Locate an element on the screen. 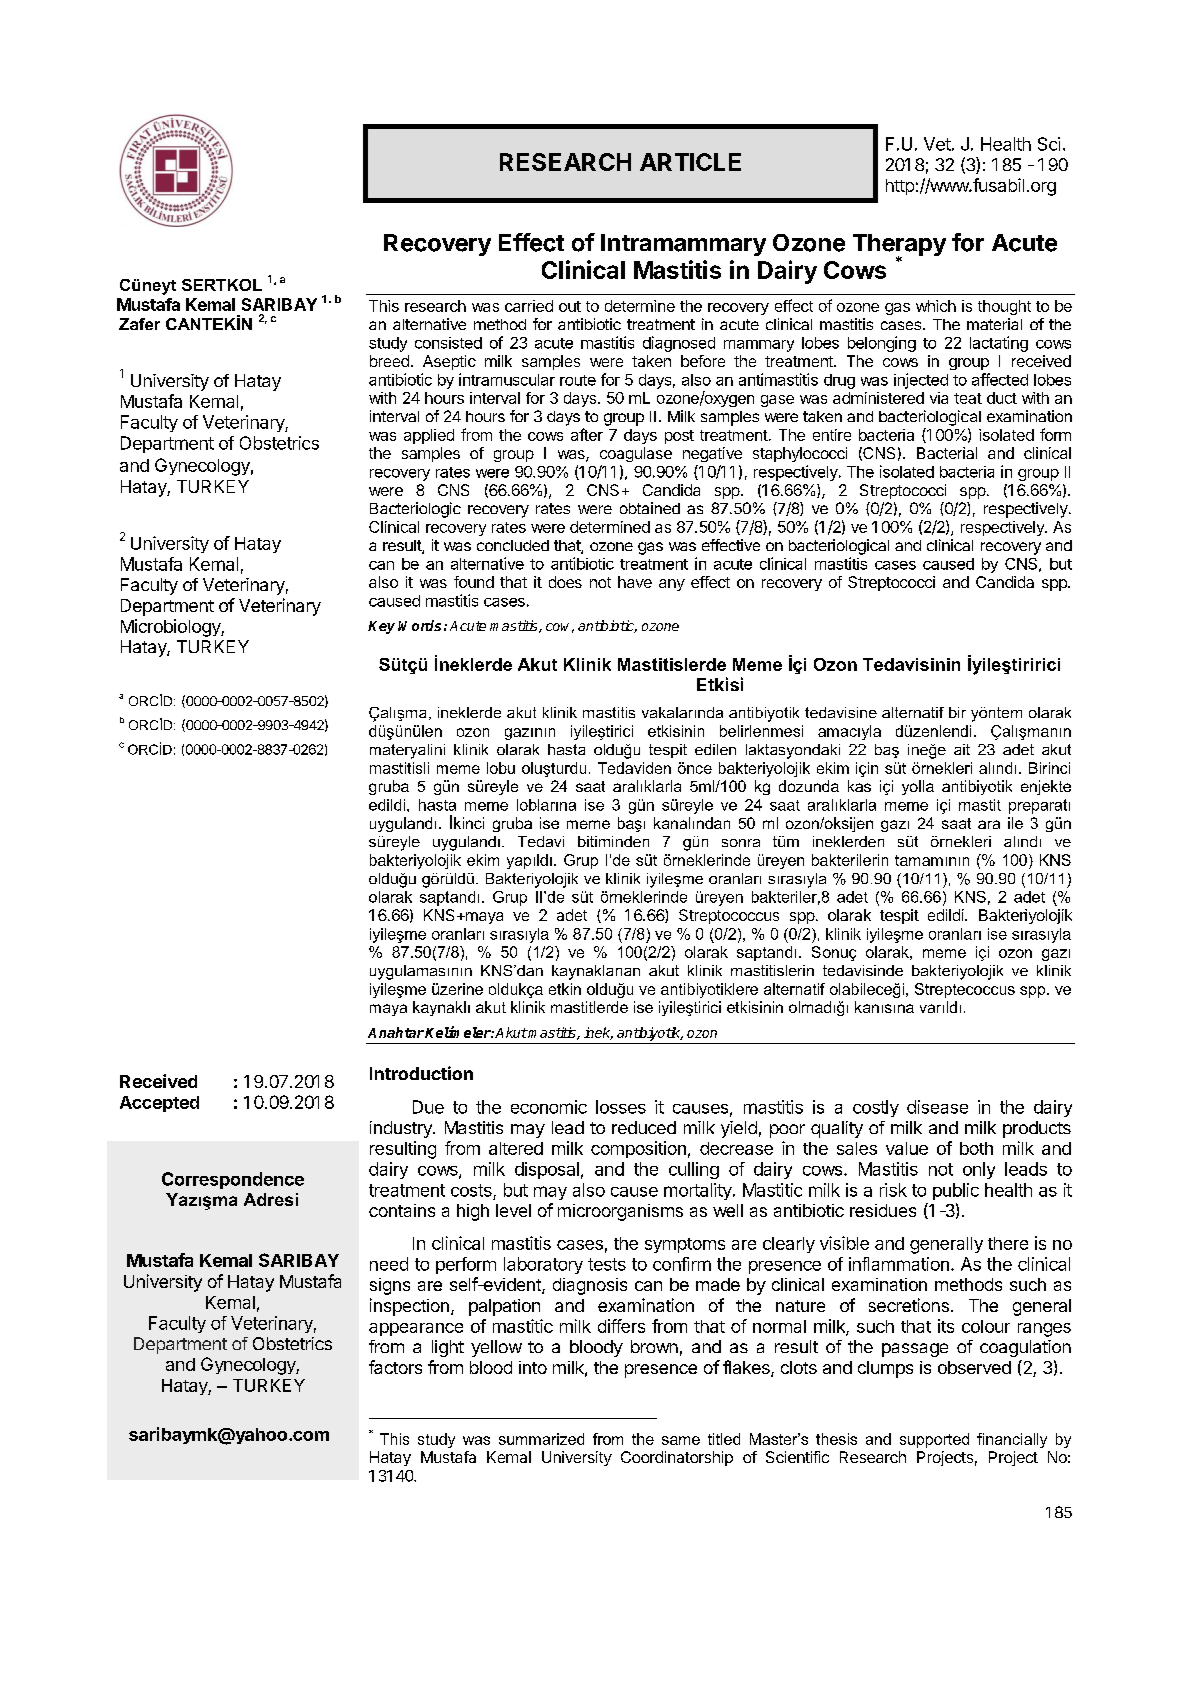 This screenshot has width=1191, height=1685. ARTICLE is located at coordinates (690, 162).
